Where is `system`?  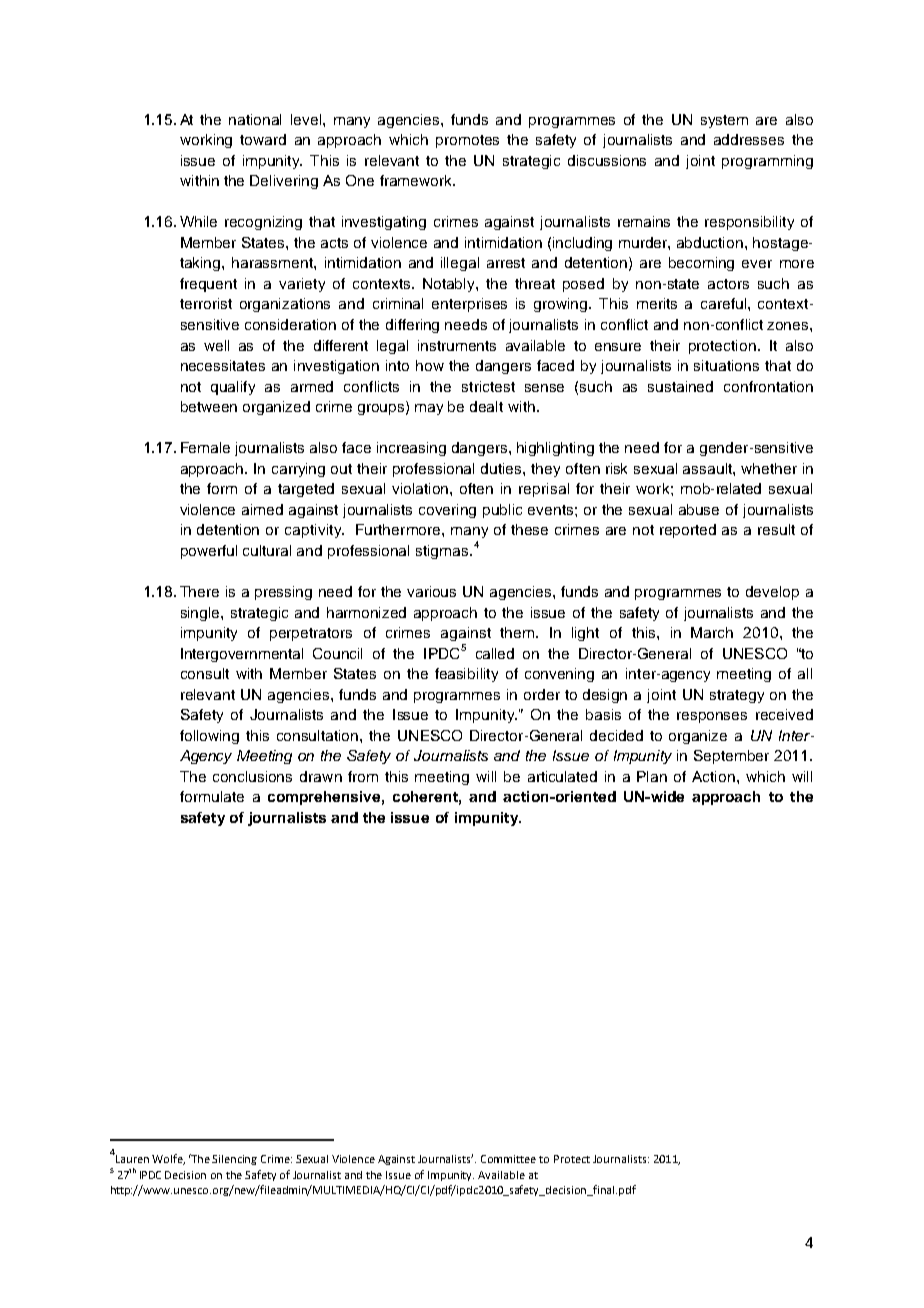
system is located at coordinates (724, 121).
